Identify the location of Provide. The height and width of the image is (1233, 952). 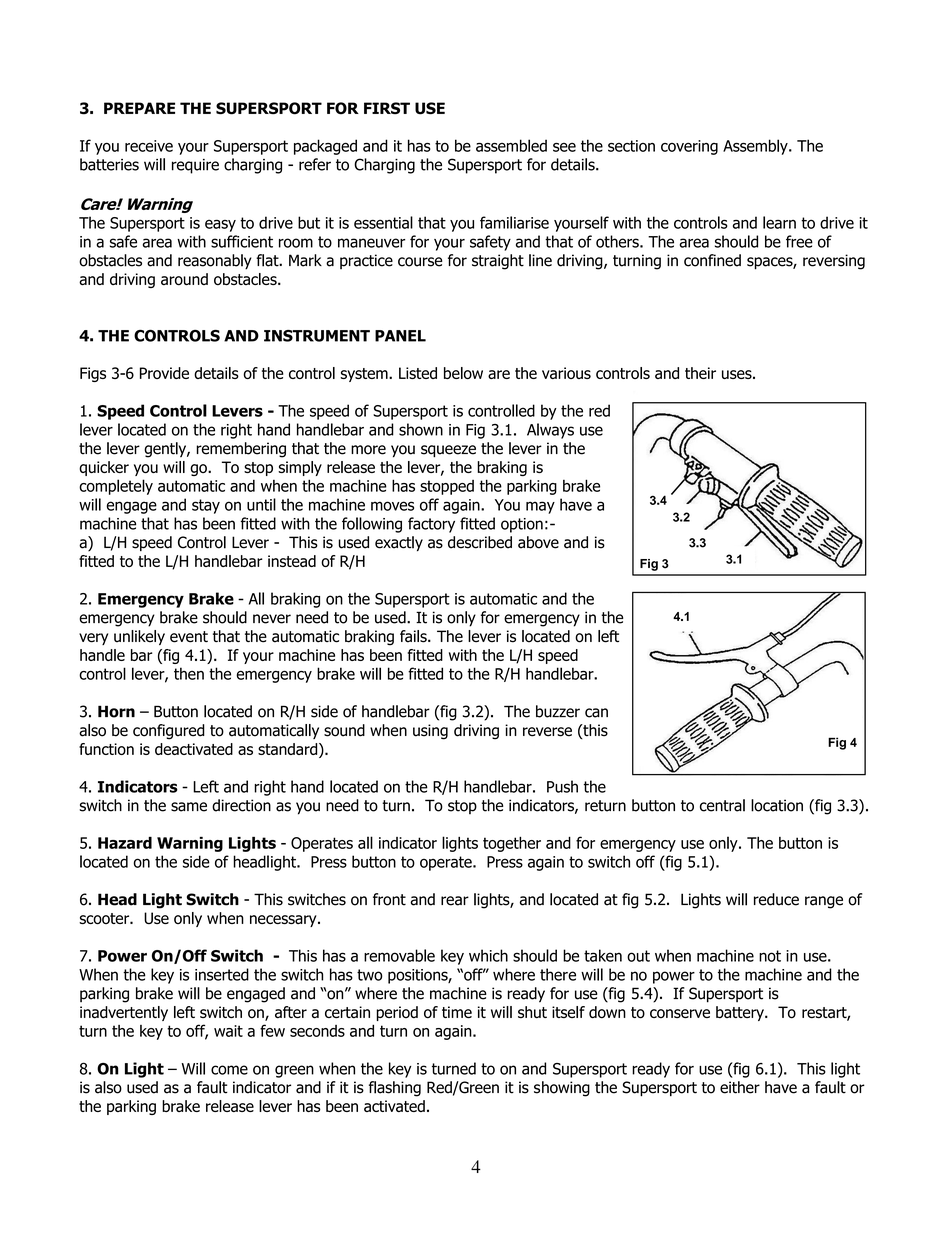
(164, 373).
